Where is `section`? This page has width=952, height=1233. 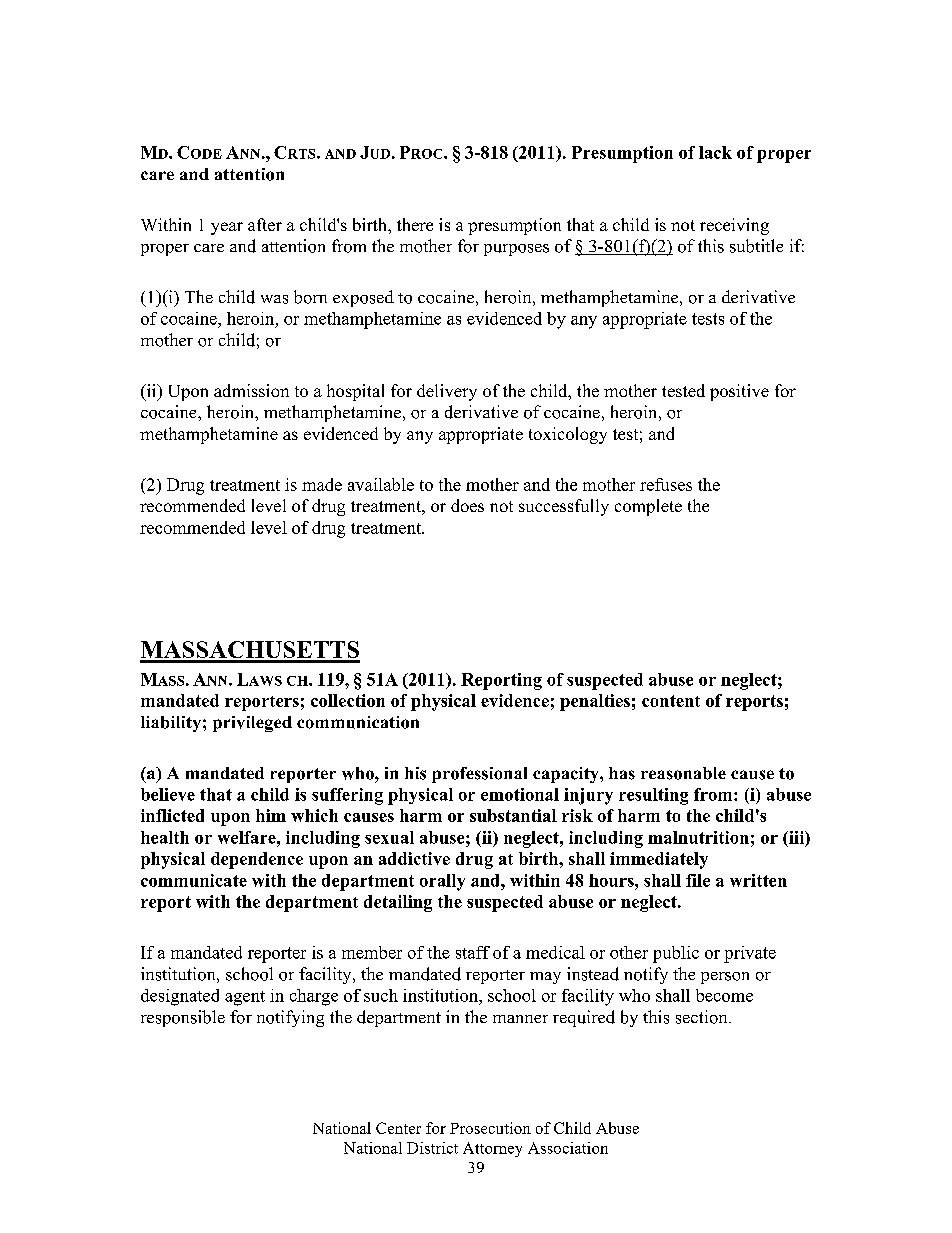 section is located at coordinates (703, 1017).
